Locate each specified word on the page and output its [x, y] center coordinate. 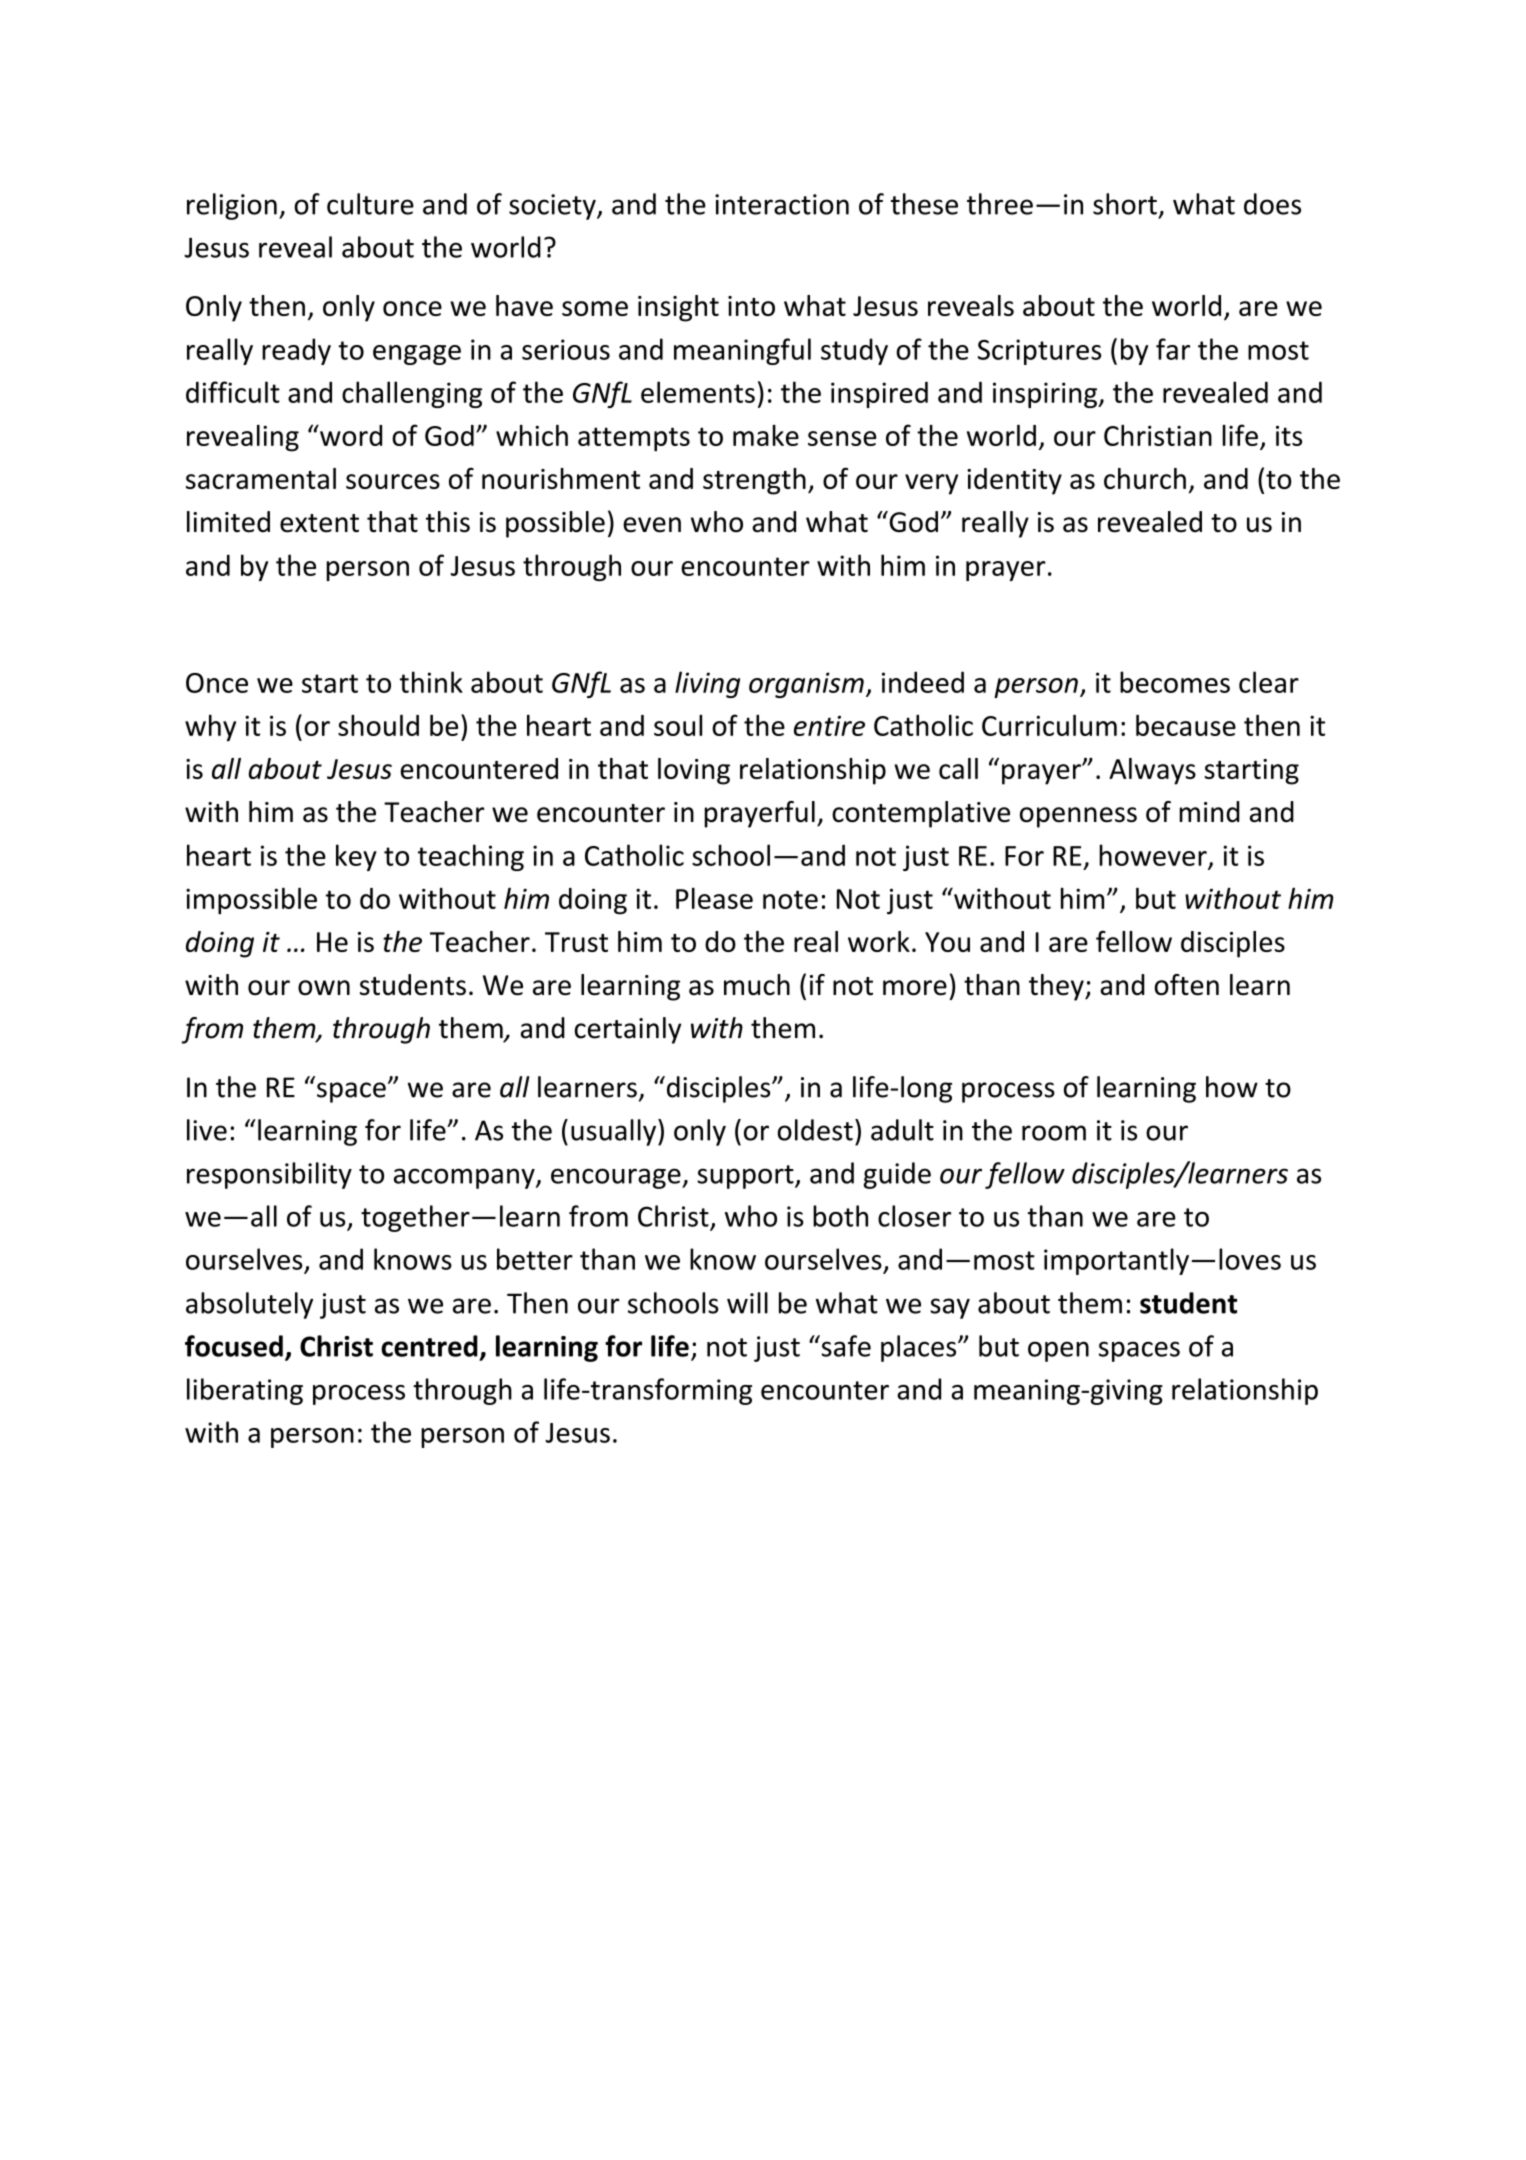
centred [429, 1346]
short [1125, 204]
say [950, 1308]
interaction [782, 204]
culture [370, 204]
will [747, 1303]
